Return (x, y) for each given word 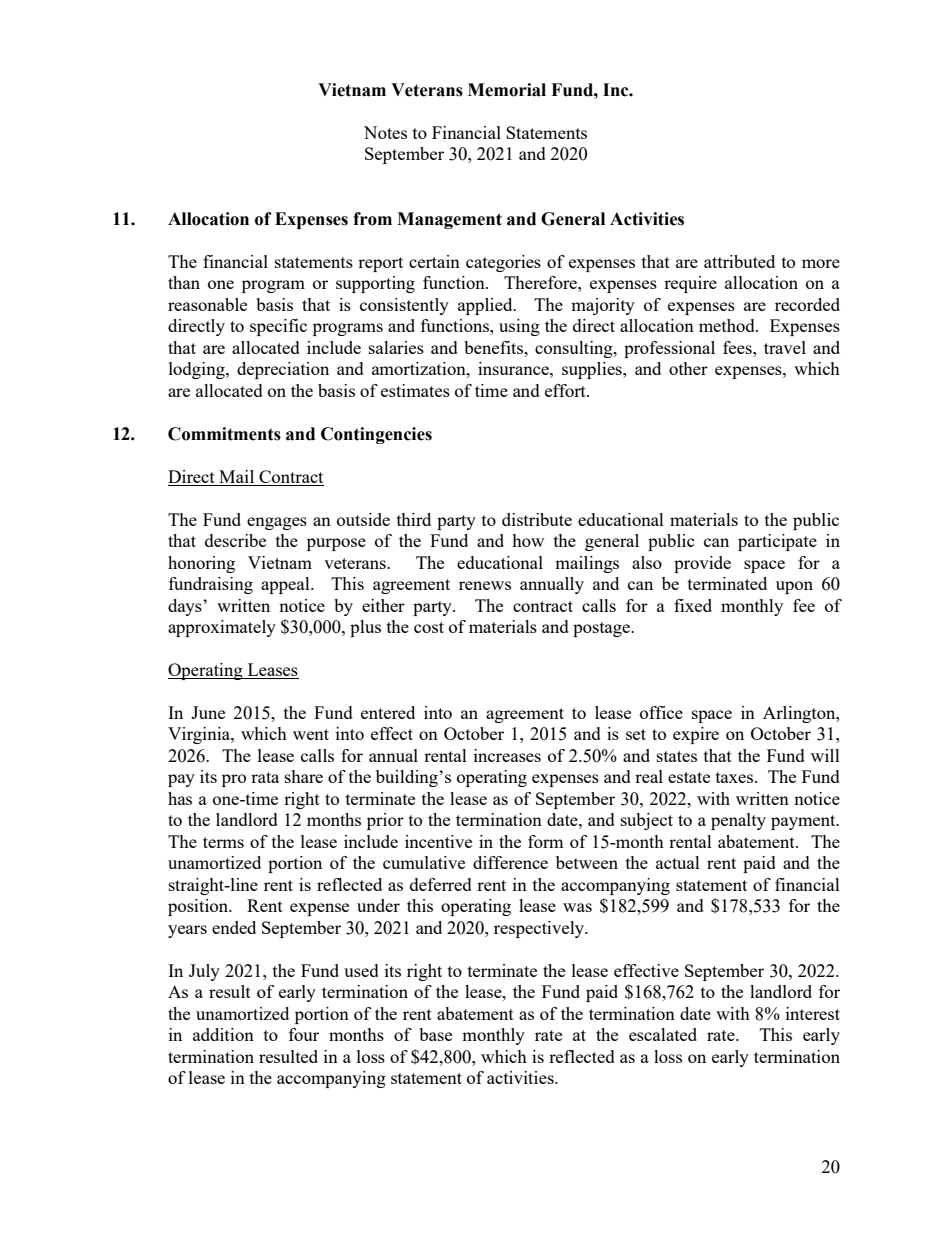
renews (485, 585)
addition (223, 1034)
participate (777, 542)
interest (813, 1013)
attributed (739, 261)
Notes (385, 132)
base (435, 1034)
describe (235, 540)
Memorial (507, 90)
